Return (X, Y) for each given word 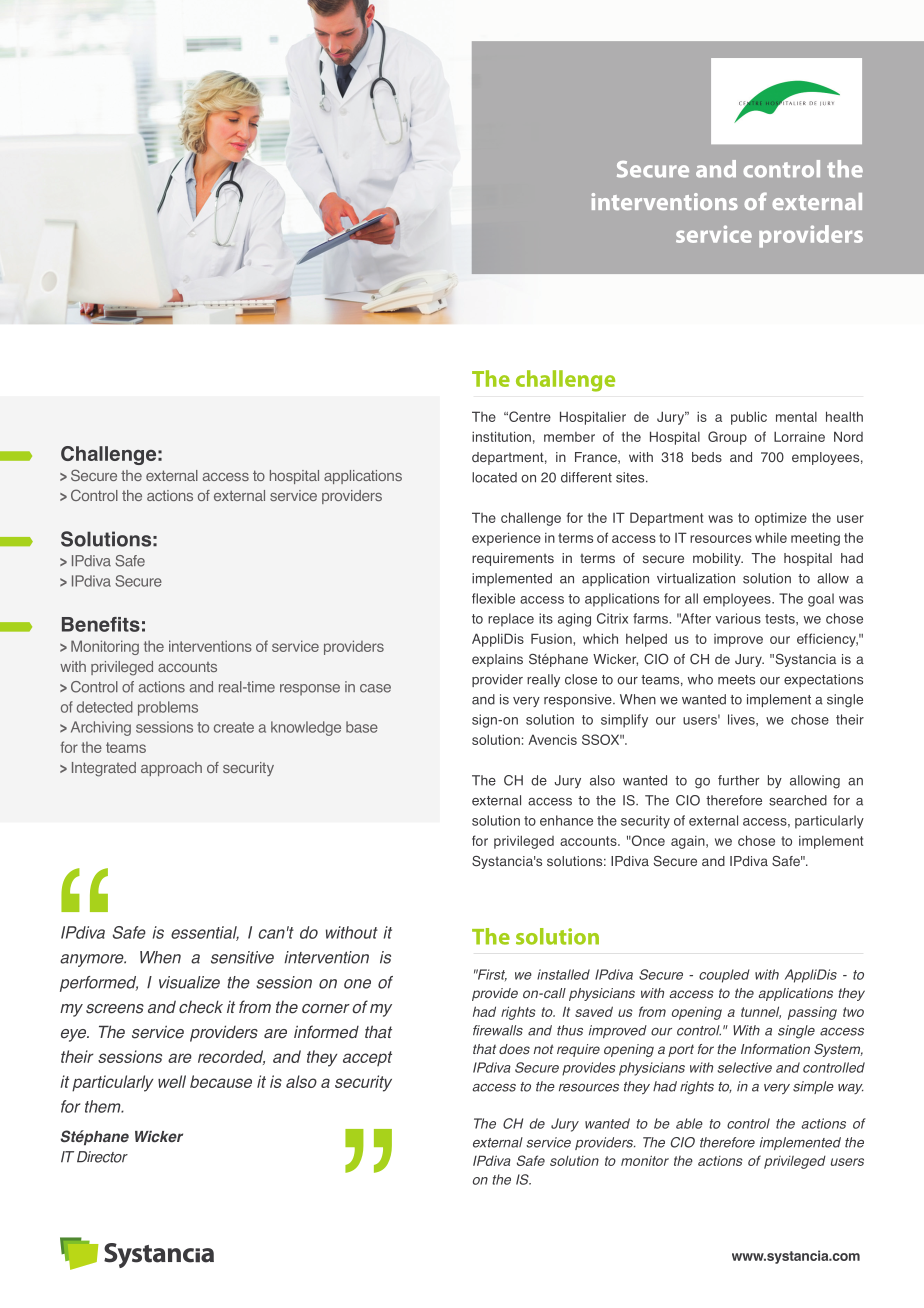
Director (102, 1157)
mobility (718, 559)
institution (501, 436)
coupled (724, 976)
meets (736, 680)
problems (168, 708)
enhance (566, 820)
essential (205, 933)
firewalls (498, 1030)
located (494, 477)
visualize (189, 982)
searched (798, 800)
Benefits (101, 624)
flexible (493, 598)
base (362, 727)
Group (727, 438)
